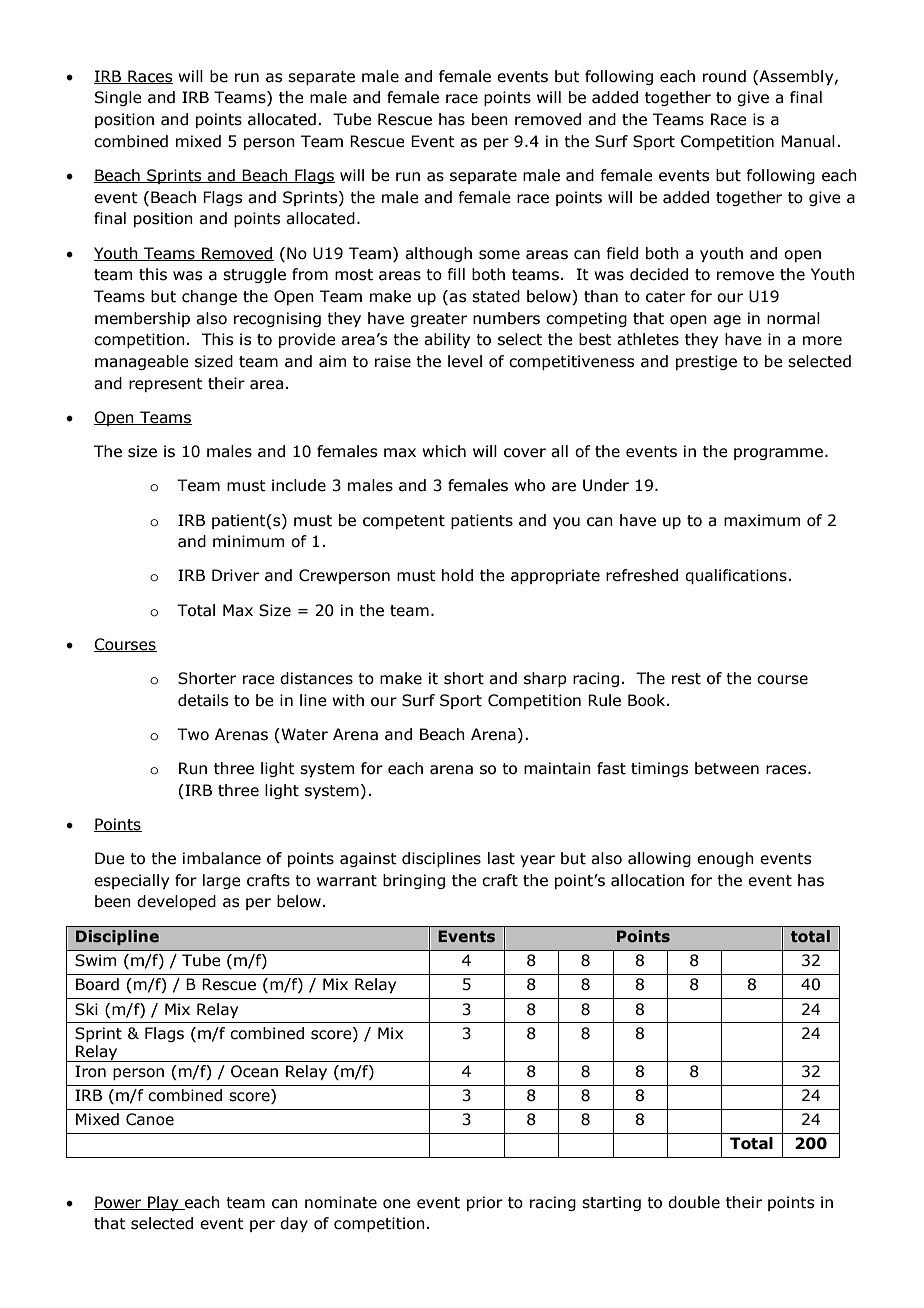 Image resolution: width=924 pixels, height=1308 pixels. I want to click on Play, so click(163, 1203).
